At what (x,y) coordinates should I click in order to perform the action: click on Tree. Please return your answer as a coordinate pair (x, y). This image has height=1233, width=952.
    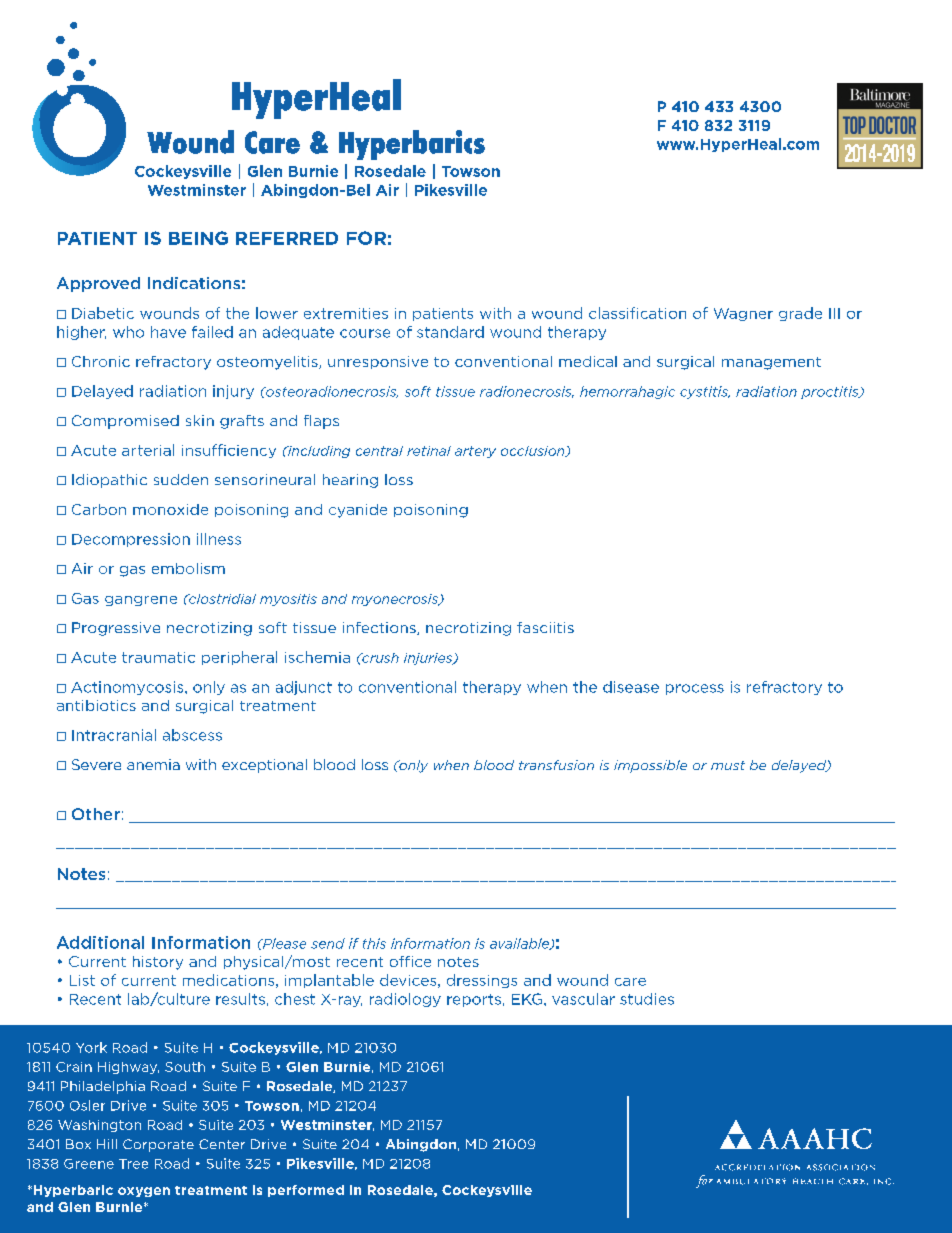
    Looking at the image, I should click on (133, 1164).
